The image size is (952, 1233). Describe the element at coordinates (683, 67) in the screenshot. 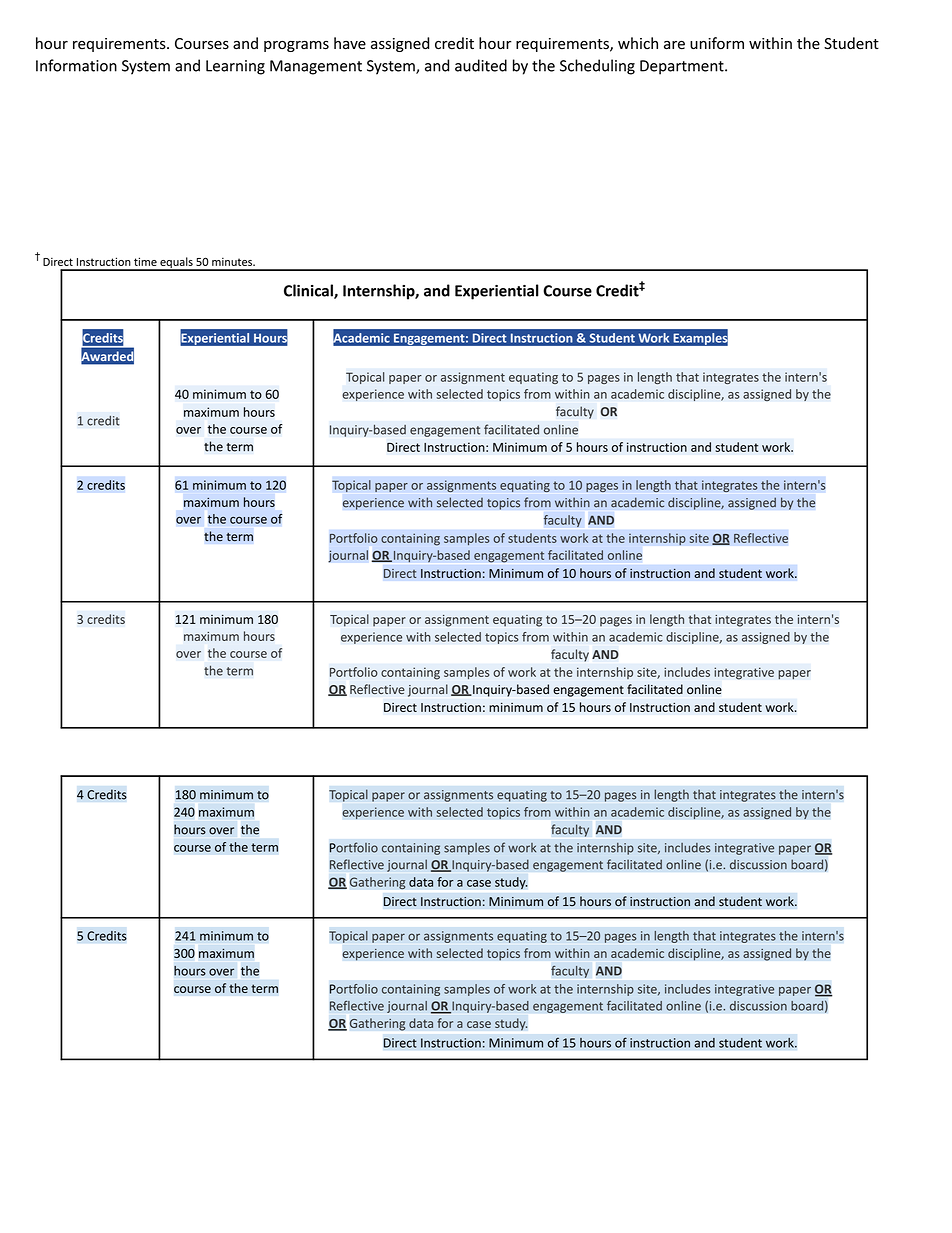

I see `Department` at that location.
